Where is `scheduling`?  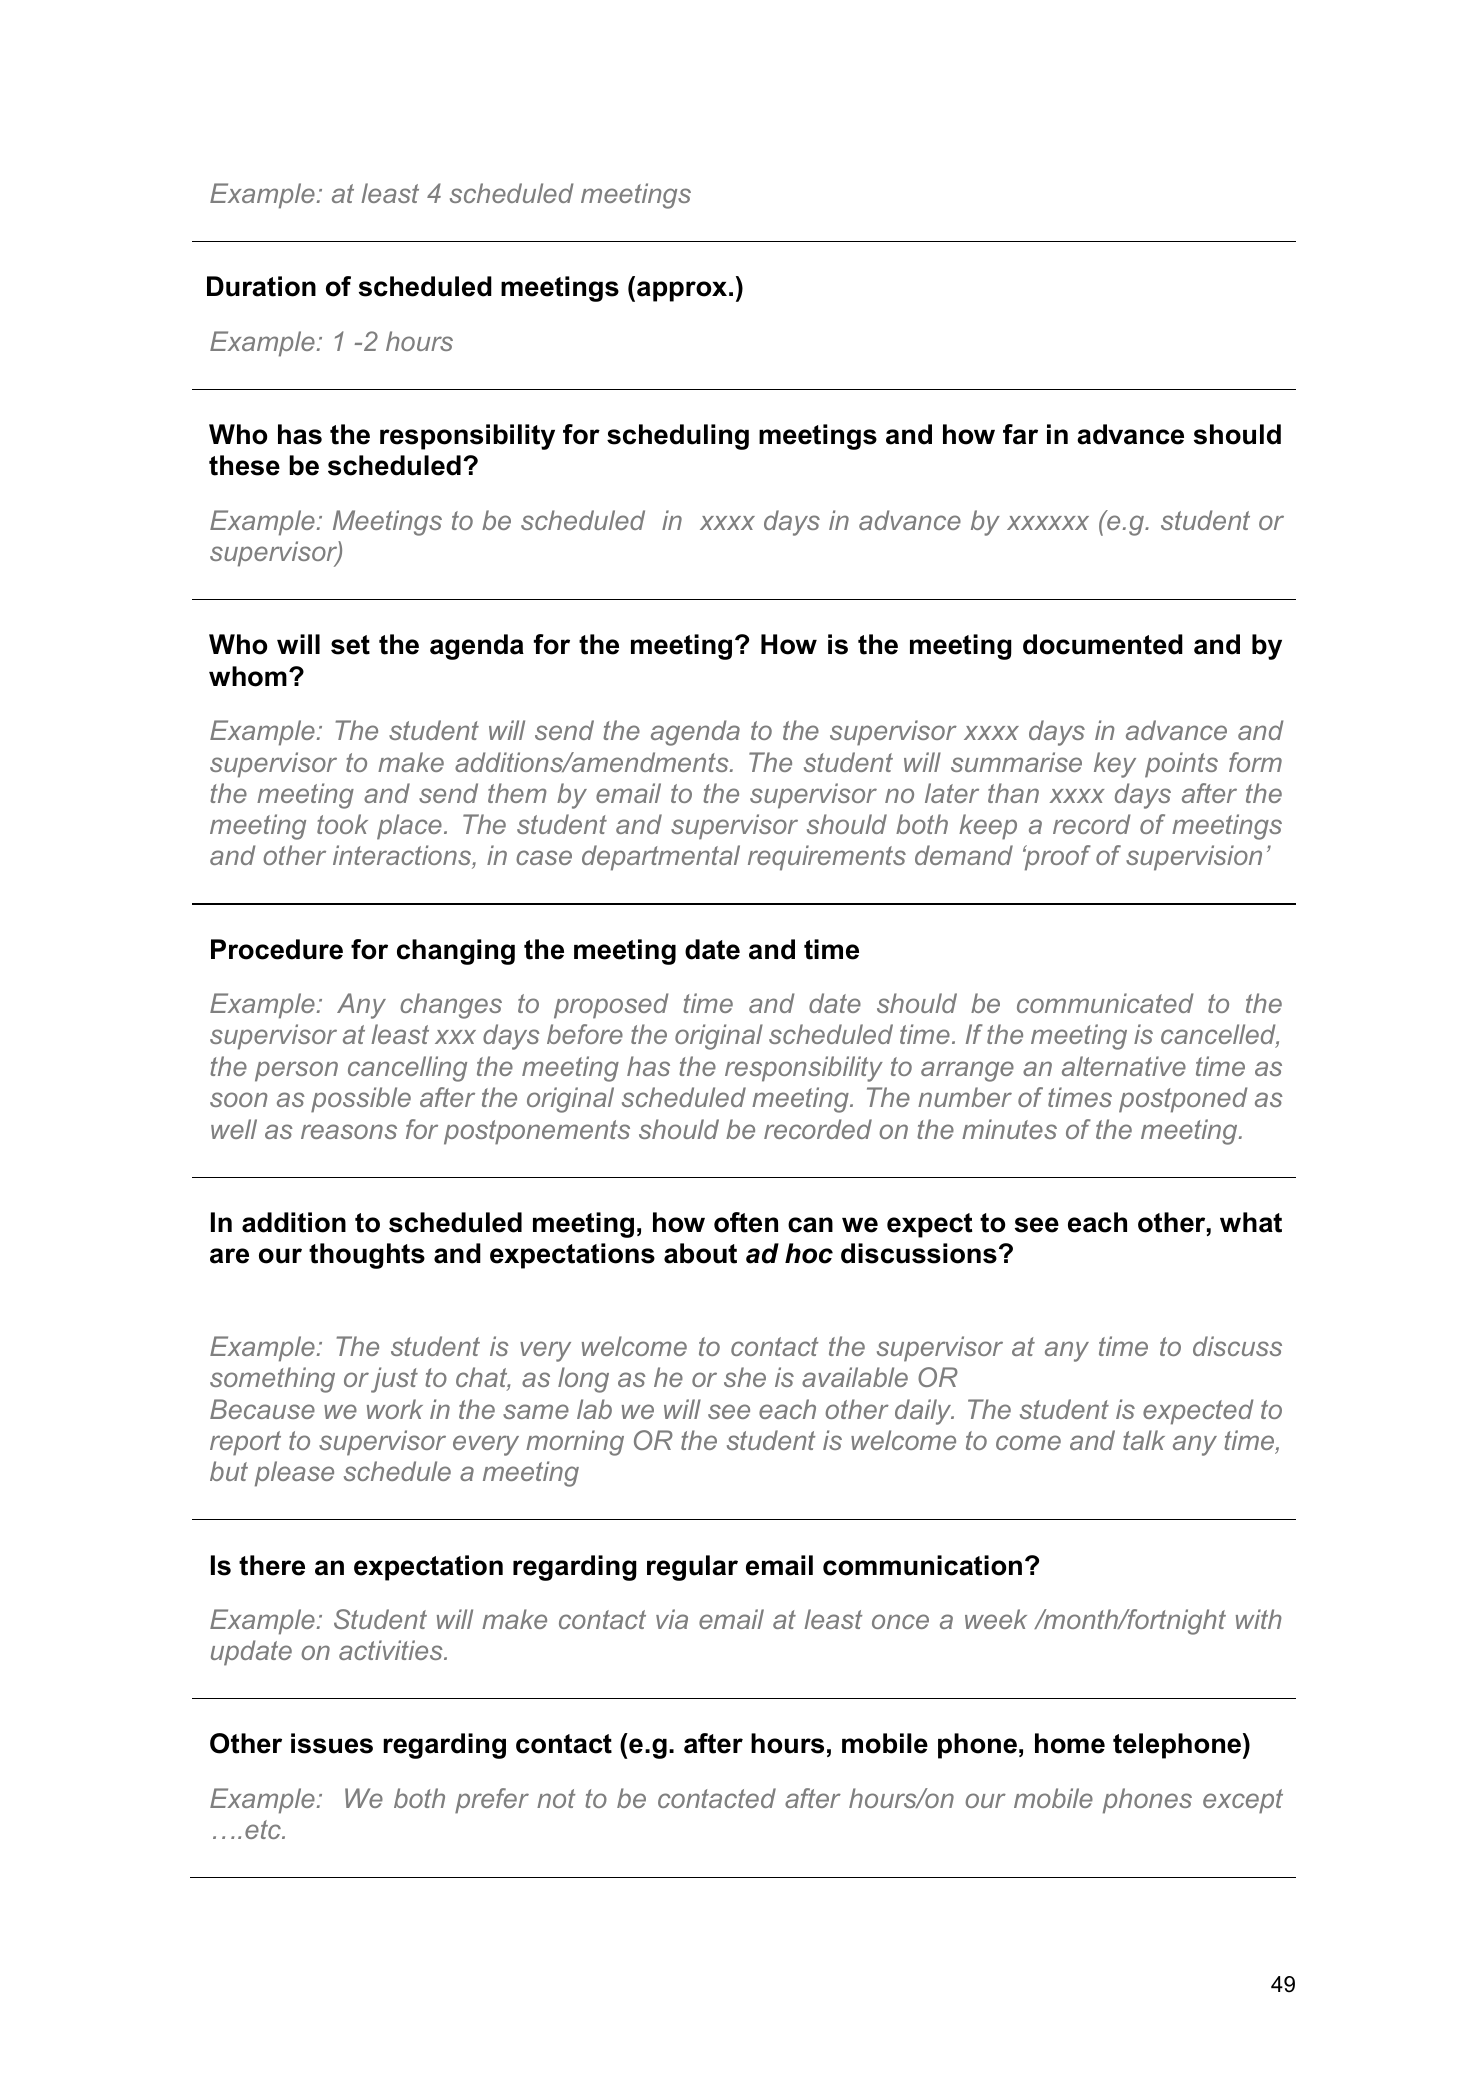 scheduling is located at coordinates (678, 437).
